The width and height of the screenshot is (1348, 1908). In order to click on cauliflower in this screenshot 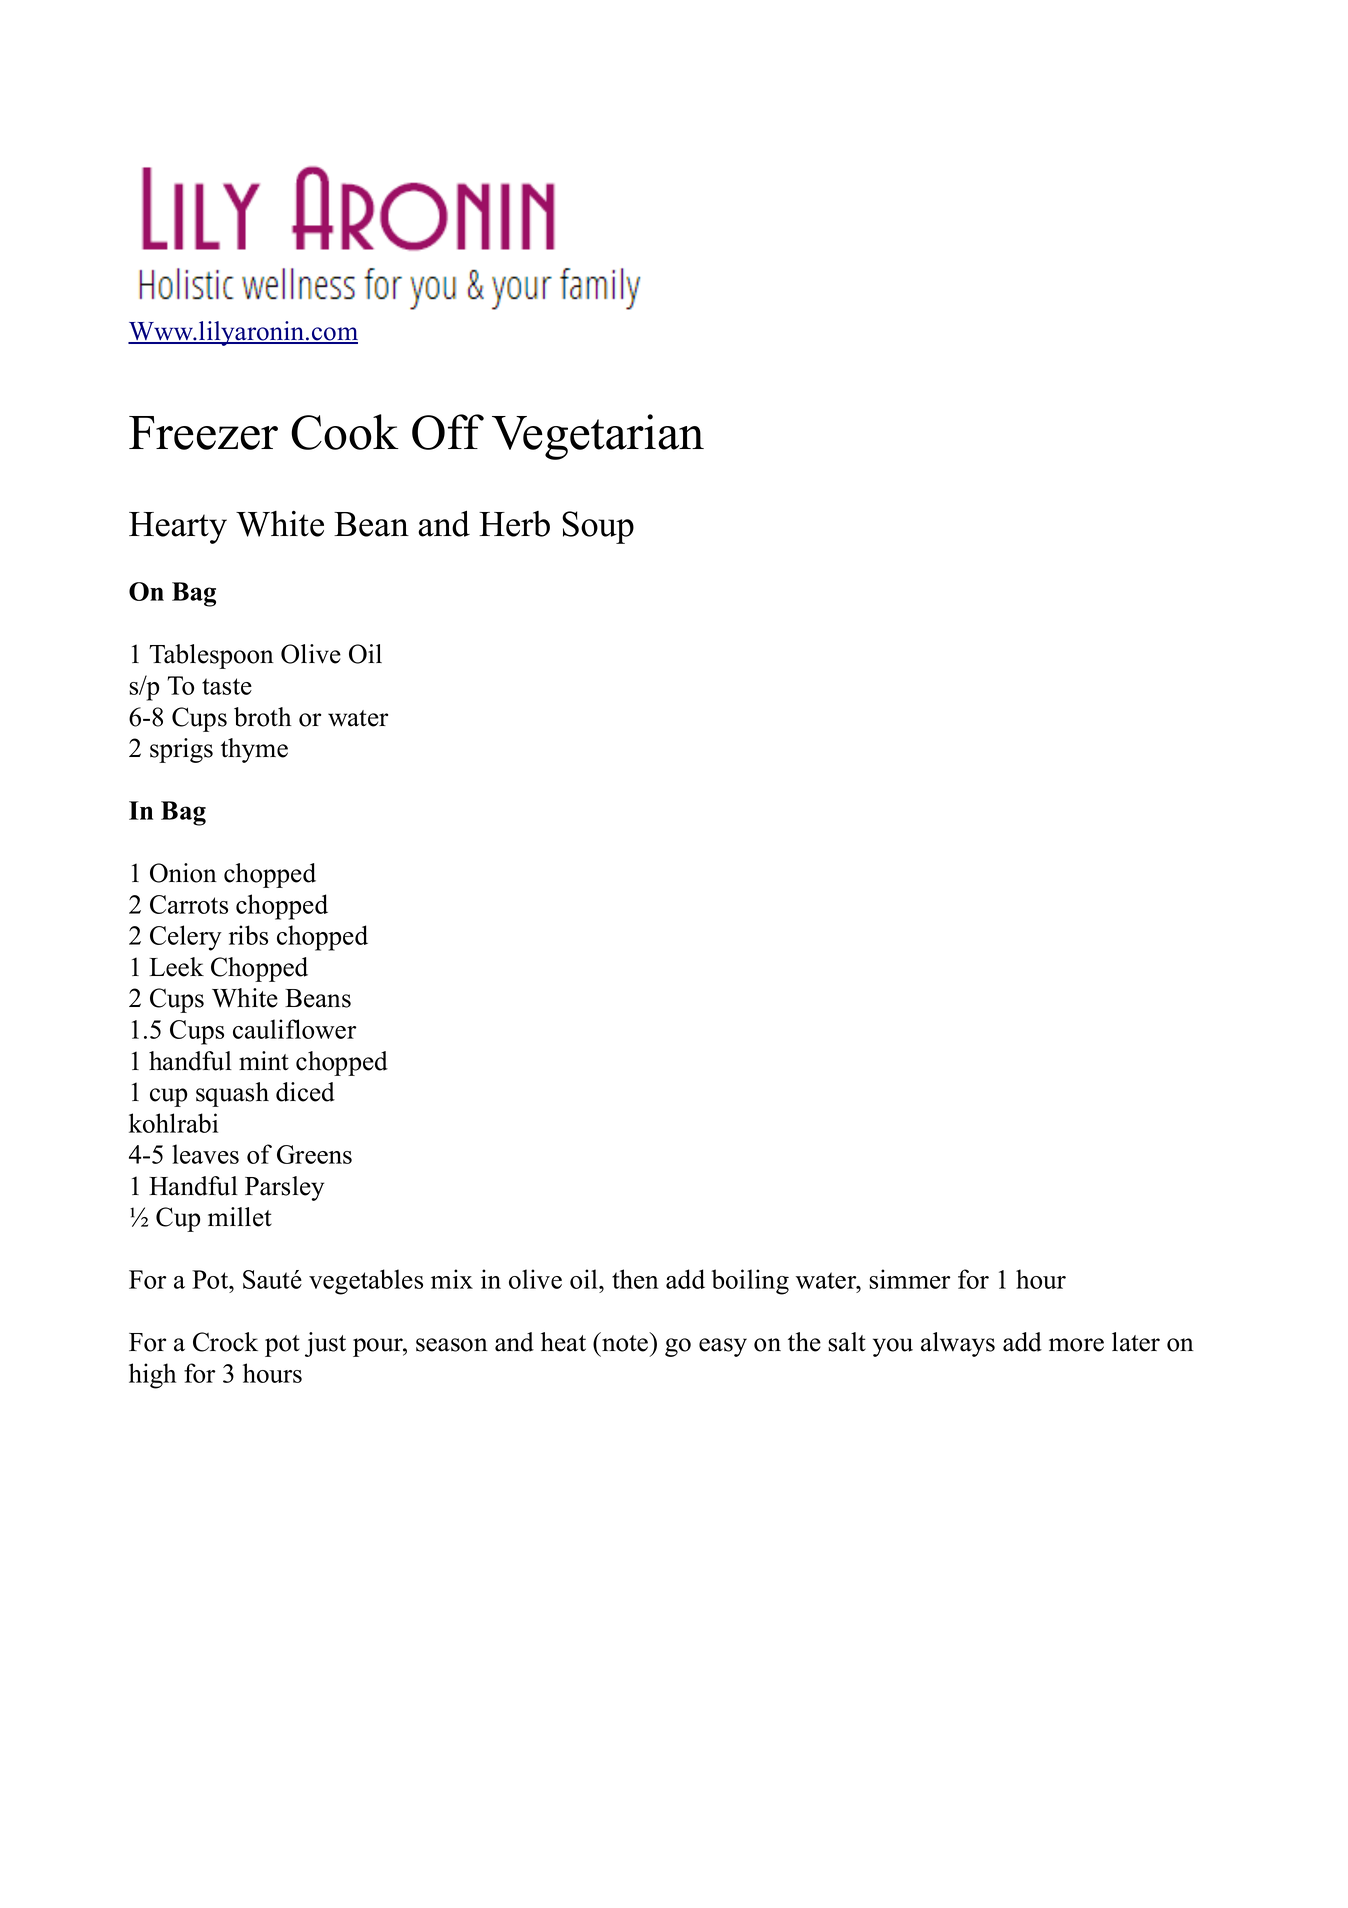, I will do `click(295, 1029)`.
